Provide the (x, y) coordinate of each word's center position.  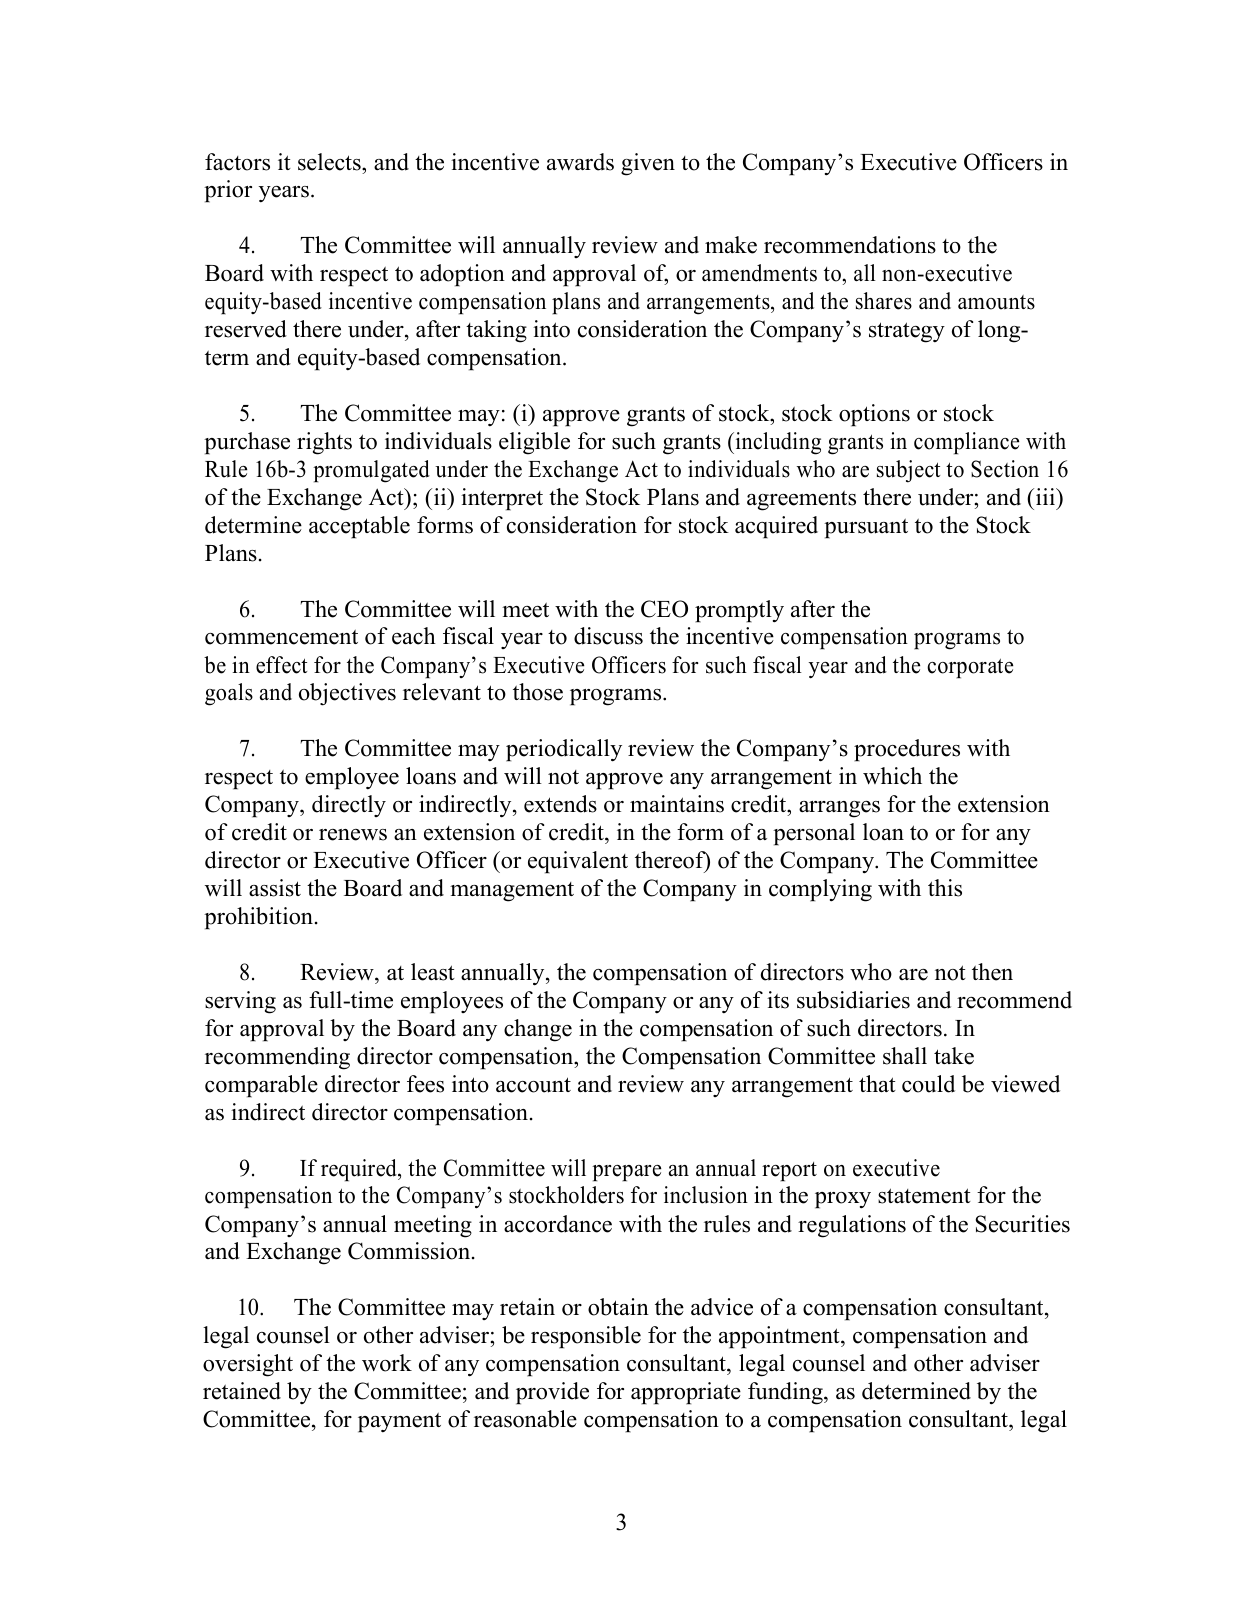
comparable (261, 1086)
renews (353, 835)
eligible (534, 443)
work (387, 1363)
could (928, 1084)
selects (330, 162)
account (533, 1085)
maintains (677, 804)
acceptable (359, 527)
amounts (996, 302)
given (648, 164)
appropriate (686, 1393)
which (892, 776)
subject (908, 471)
